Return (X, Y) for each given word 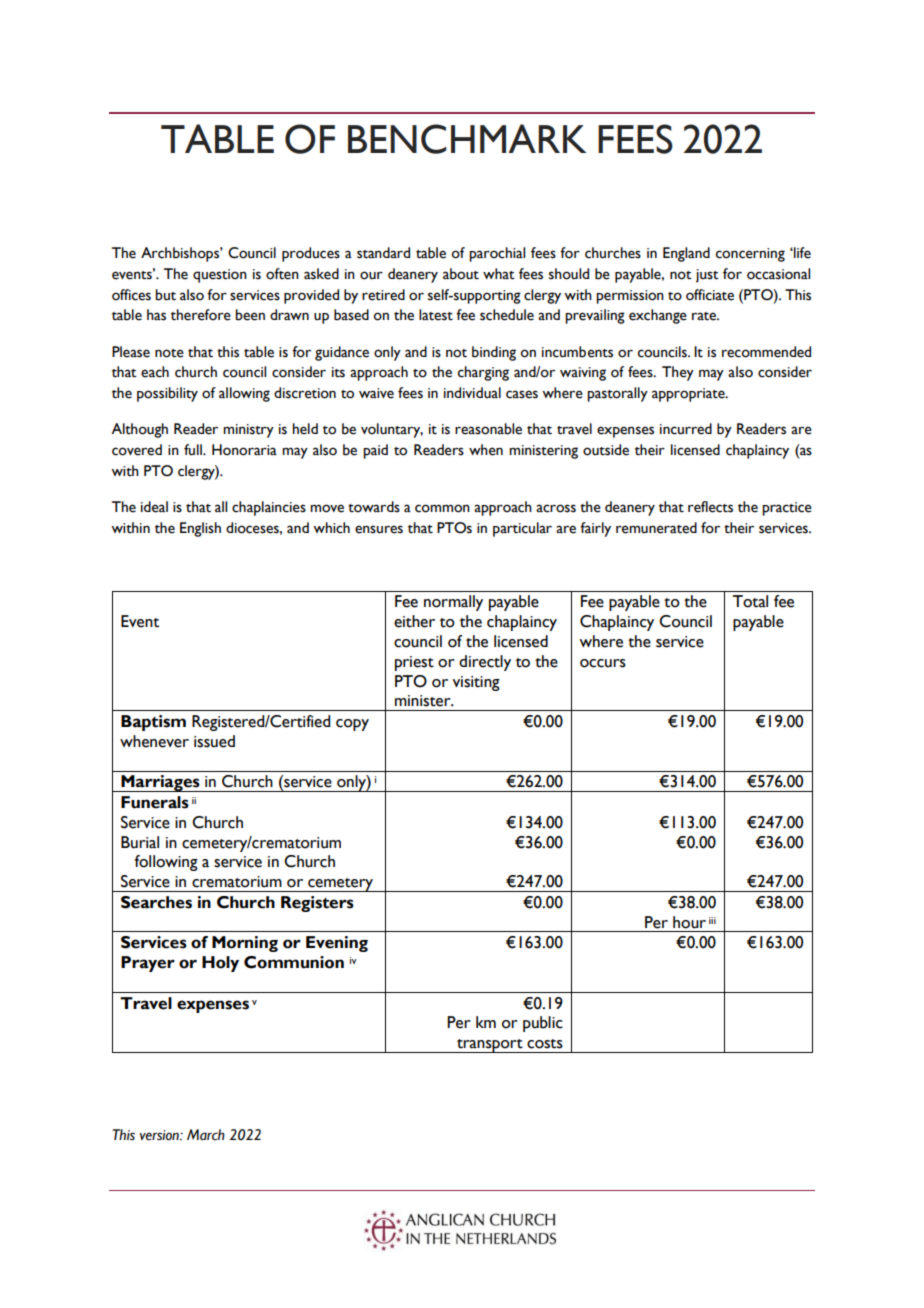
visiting (476, 683)
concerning (750, 255)
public (543, 1024)
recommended (766, 352)
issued (214, 741)
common (442, 508)
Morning (245, 944)
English (200, 529)
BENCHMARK (467, 139)
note (169, 353)
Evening (337, 944)
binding (494, 353)
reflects (710, 507)
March (206, 1135)
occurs (603, 663)
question (220, 276)
